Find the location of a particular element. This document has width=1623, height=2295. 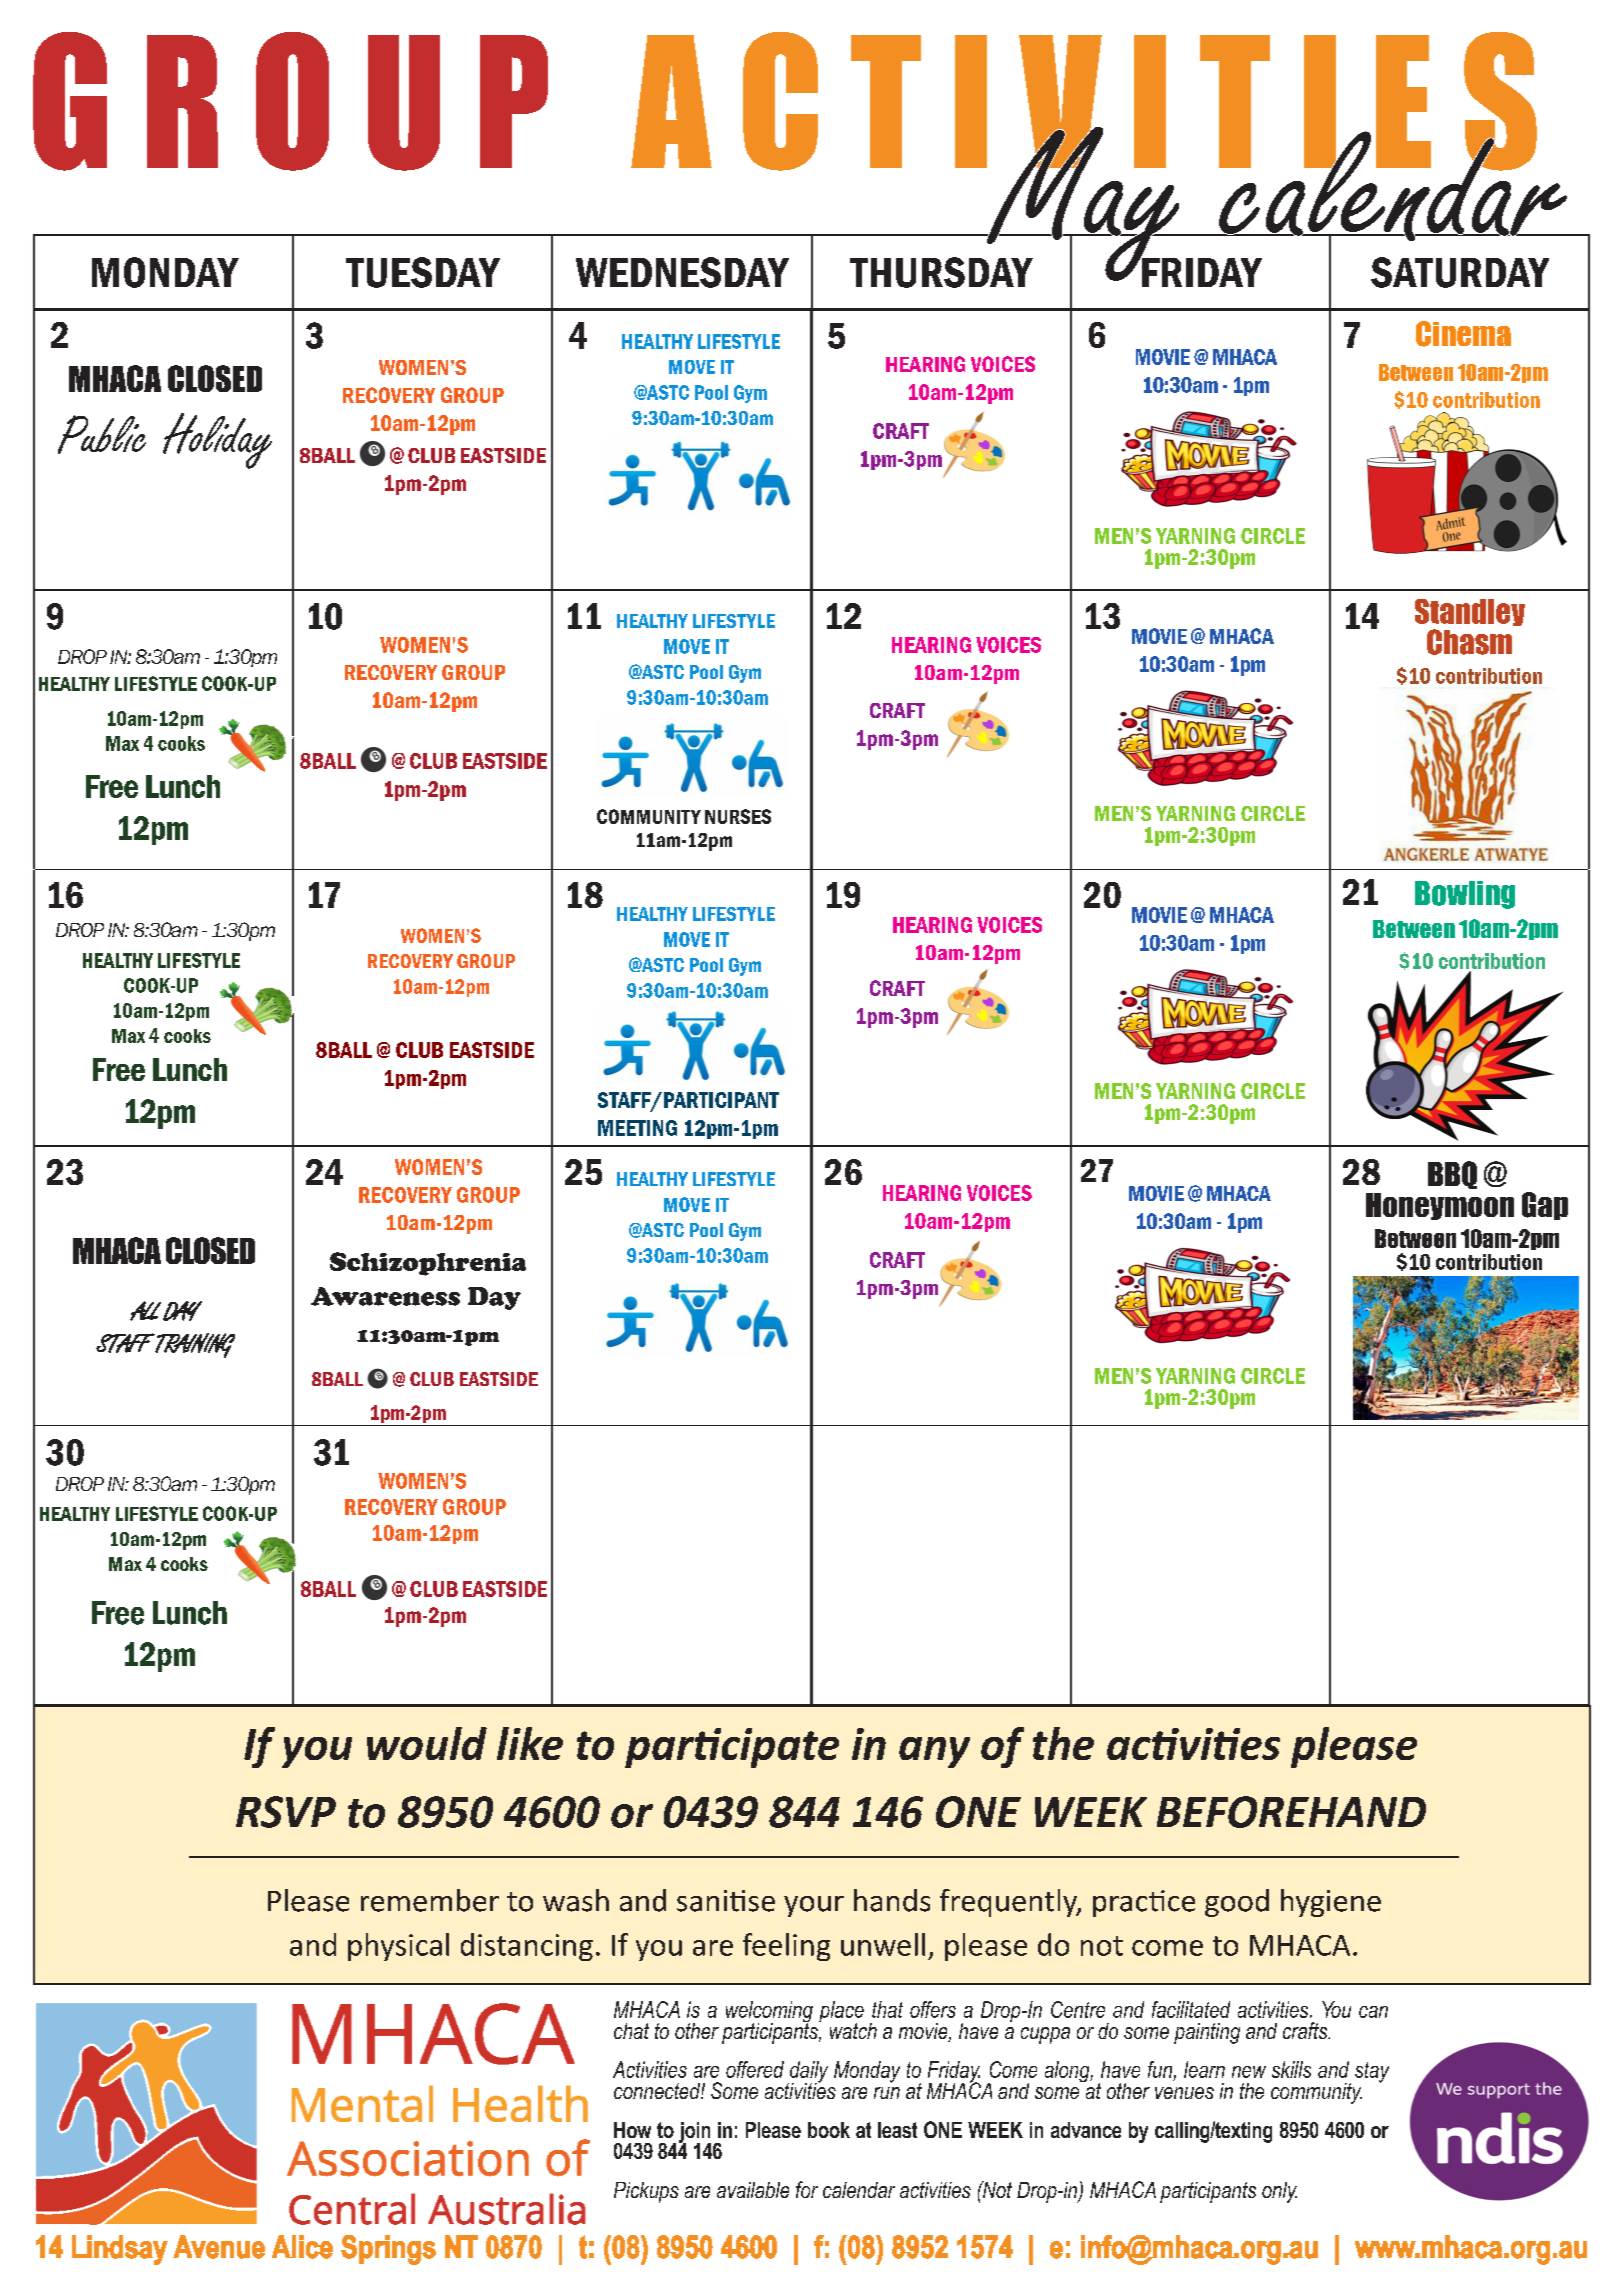

available is located at coordinates (753, 2190).
